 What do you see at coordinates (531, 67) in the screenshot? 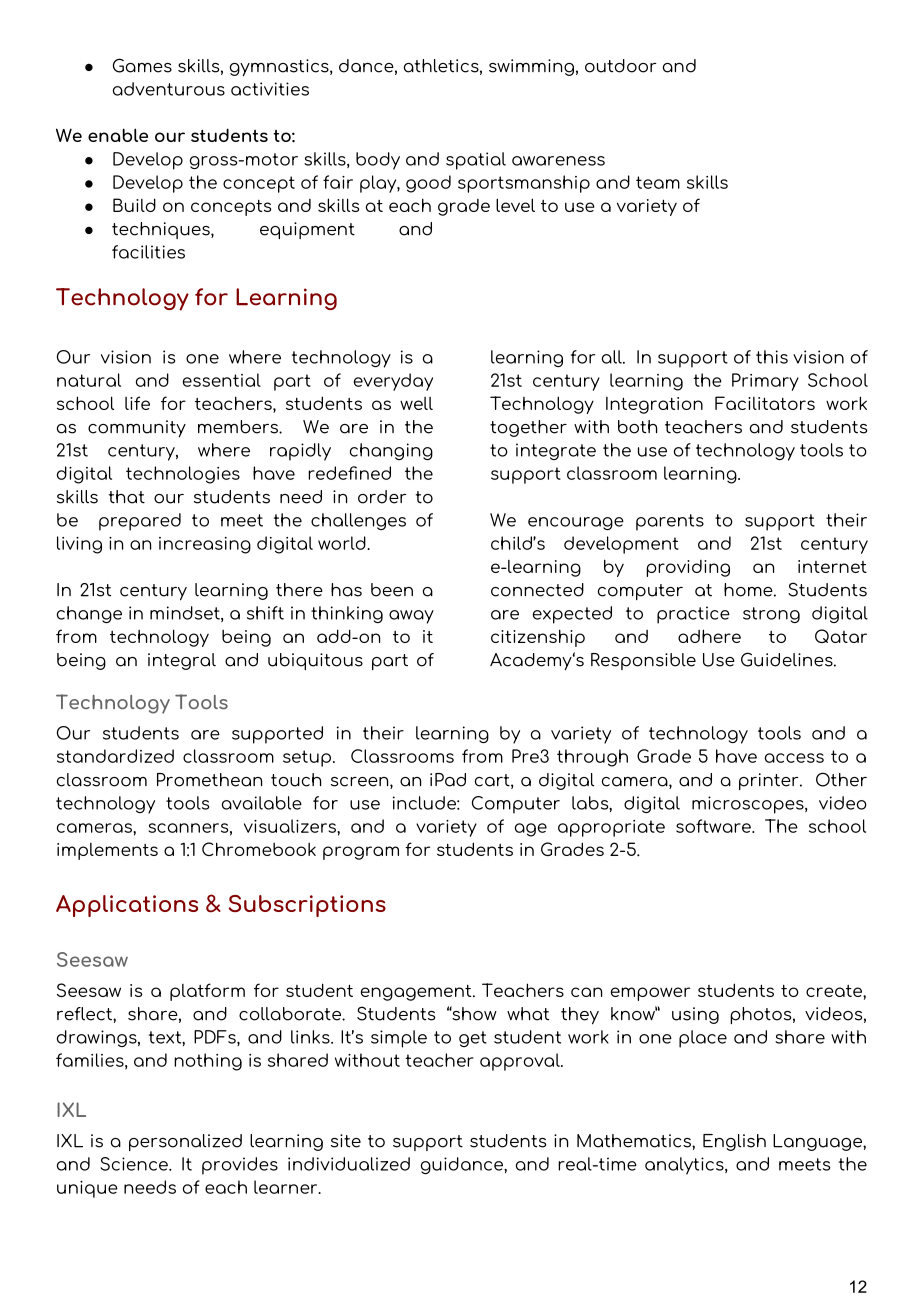
I see `swimming` at bounding box center [531, 67].
